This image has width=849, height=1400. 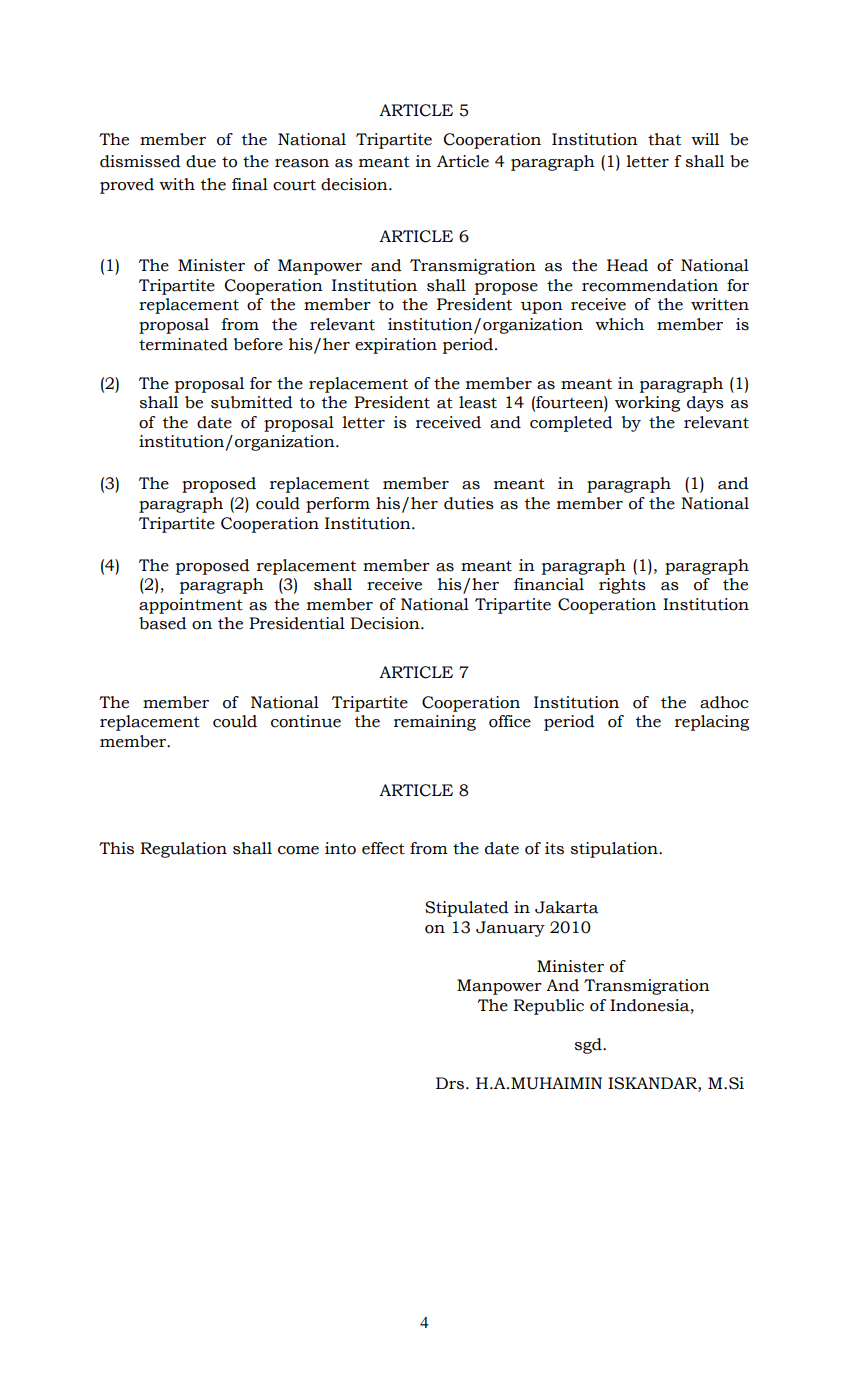 What do you see at coordinates (589, 1046) in the image?
I see `sgd` at bounding box center [589, 1046].
